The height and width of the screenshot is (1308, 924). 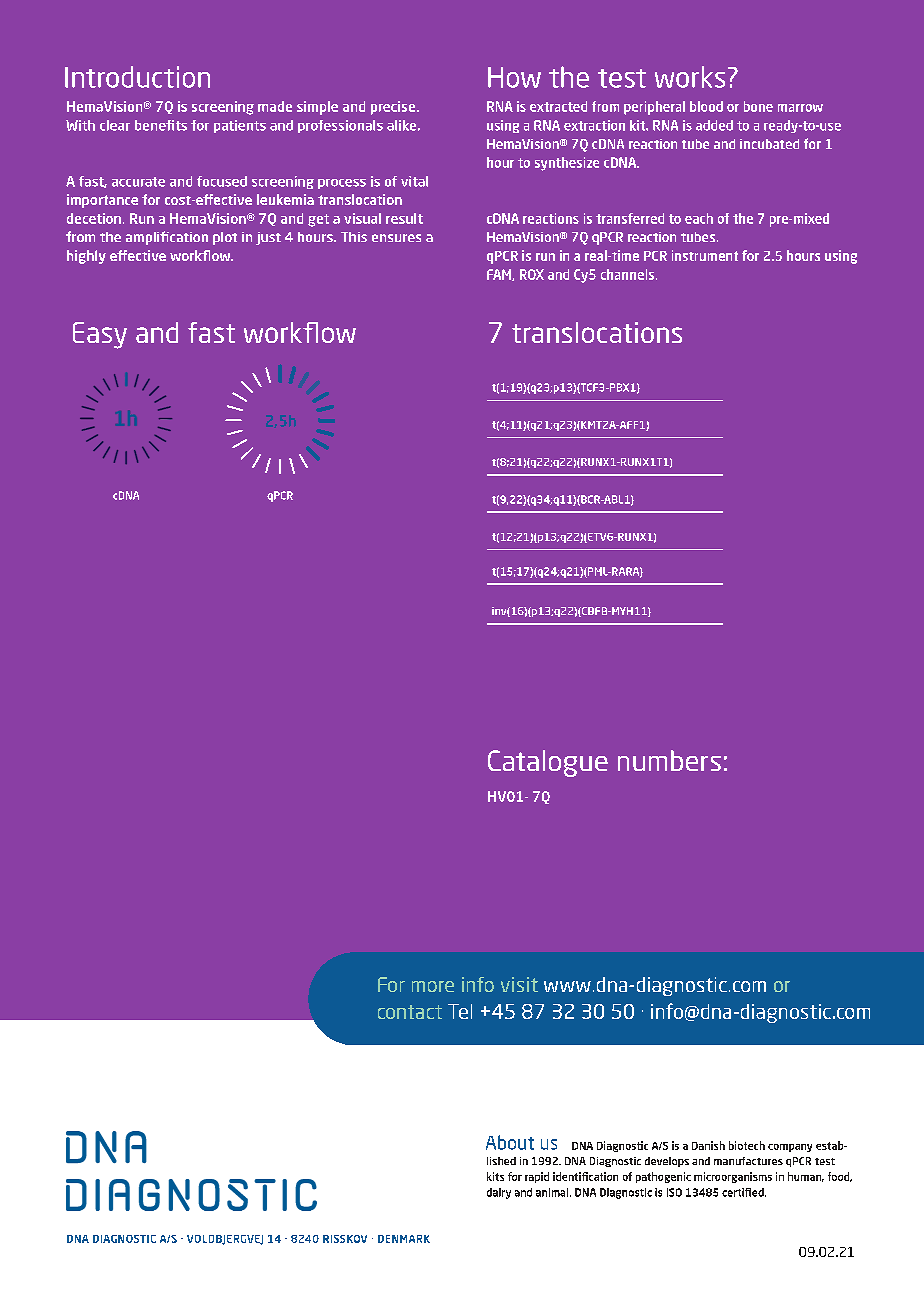 I want to click on instrument, so click(x=705, y=255).
